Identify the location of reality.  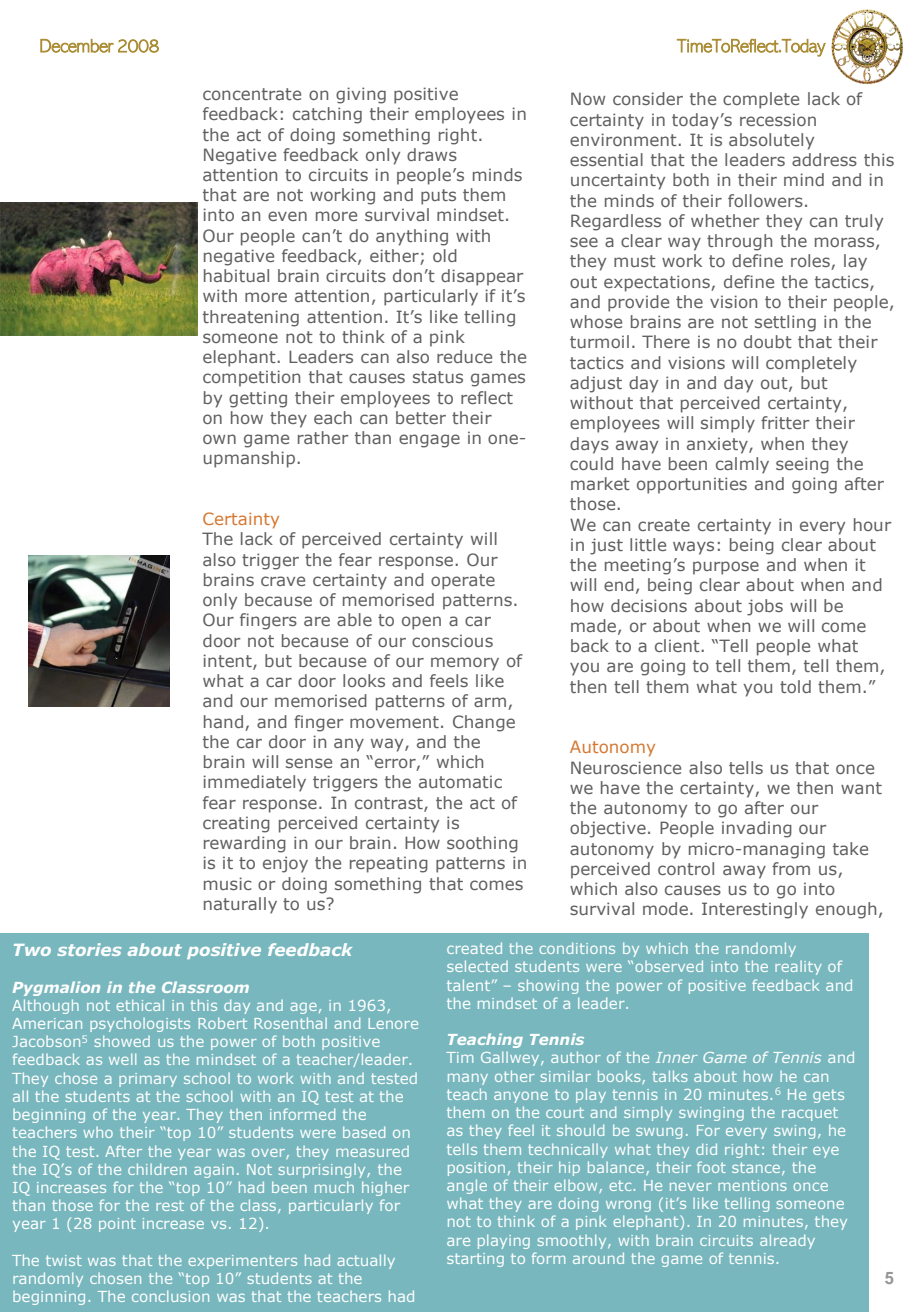
(798, 968).
